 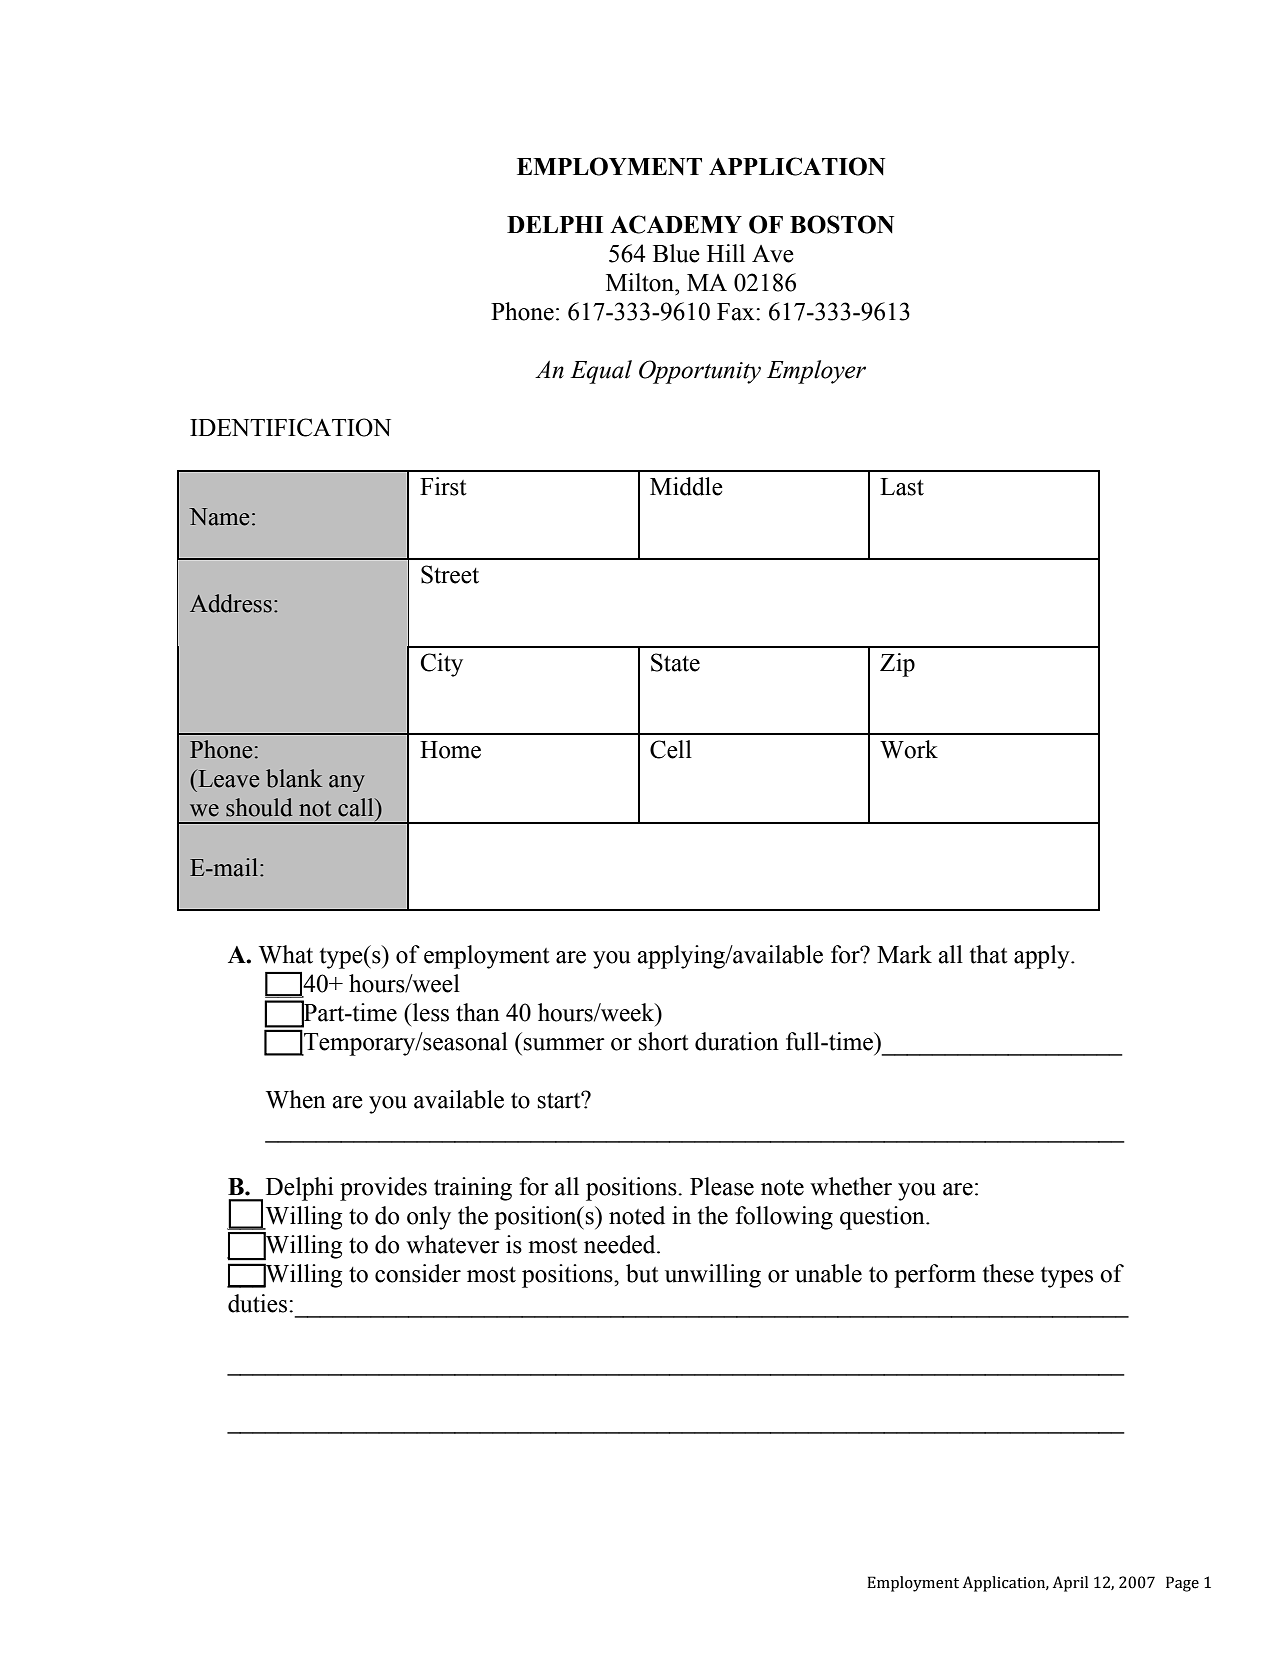 I want to click on Milton, so click(x=641, y=282).
